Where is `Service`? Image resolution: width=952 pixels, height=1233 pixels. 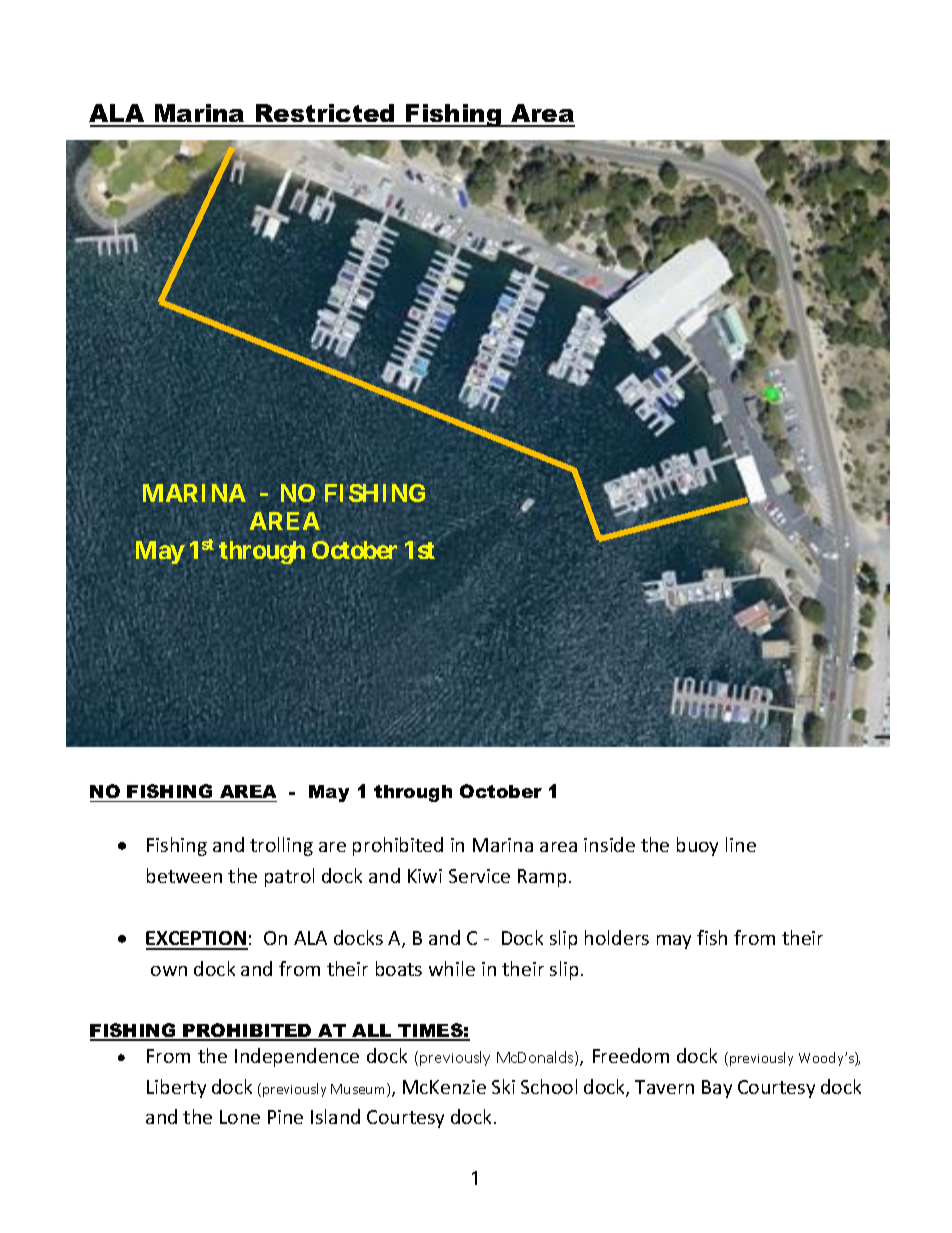 Service is located at coordinates (479, 876).
